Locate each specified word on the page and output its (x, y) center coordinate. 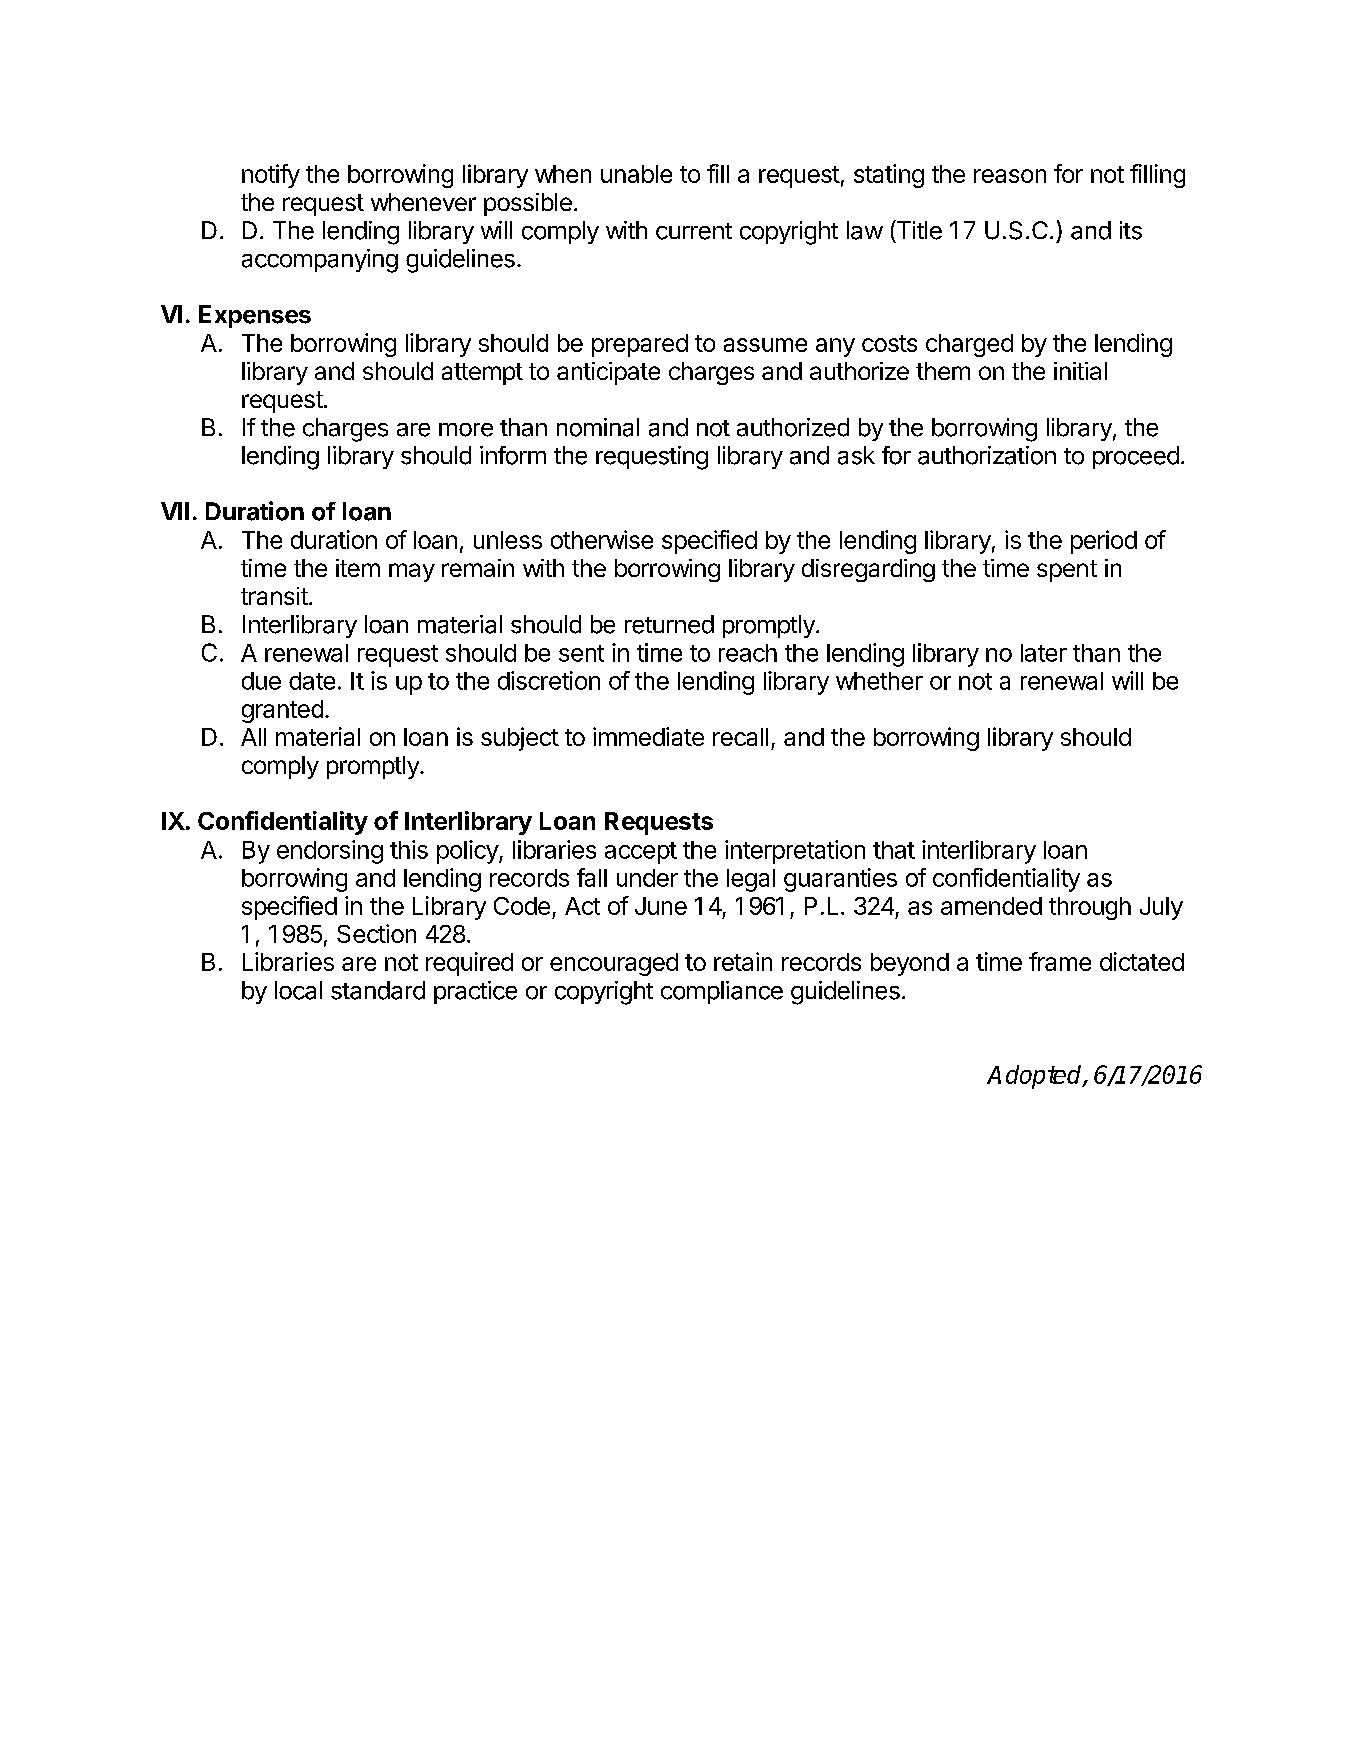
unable (636, 174)
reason (1010, 176)
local (298, 990)
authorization (987, 455)
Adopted (1035, 1077)
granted (282, 711)
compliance (722, 992)
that (894, 850)
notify (271, 176)
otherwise (602, 539)
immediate (648, 736)
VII (175, 511)
